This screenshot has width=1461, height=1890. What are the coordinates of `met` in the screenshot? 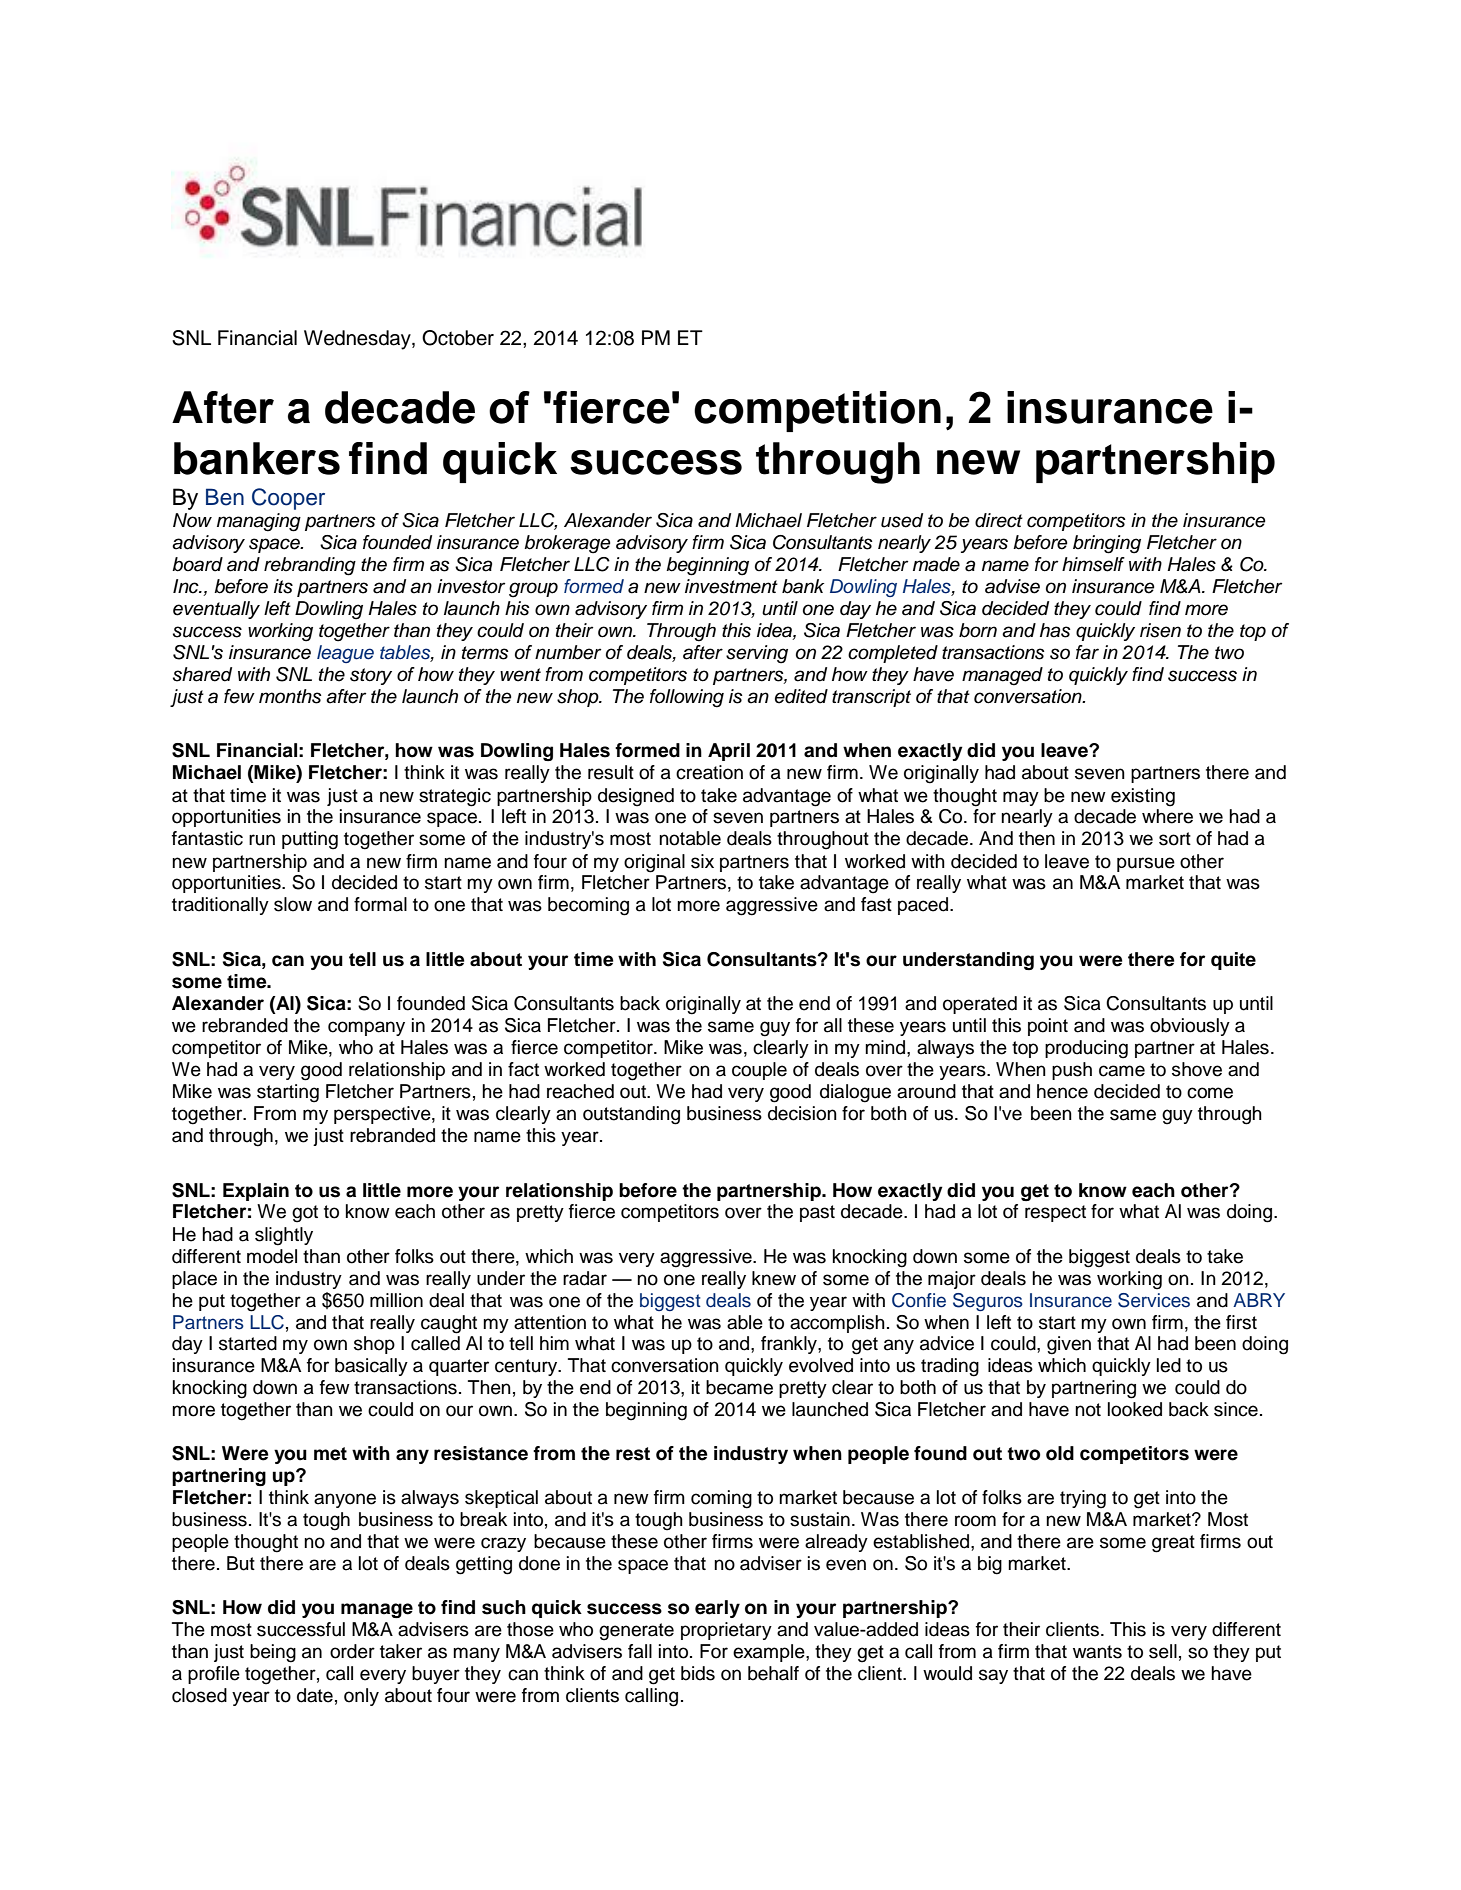 It's located at (330, 1454).
